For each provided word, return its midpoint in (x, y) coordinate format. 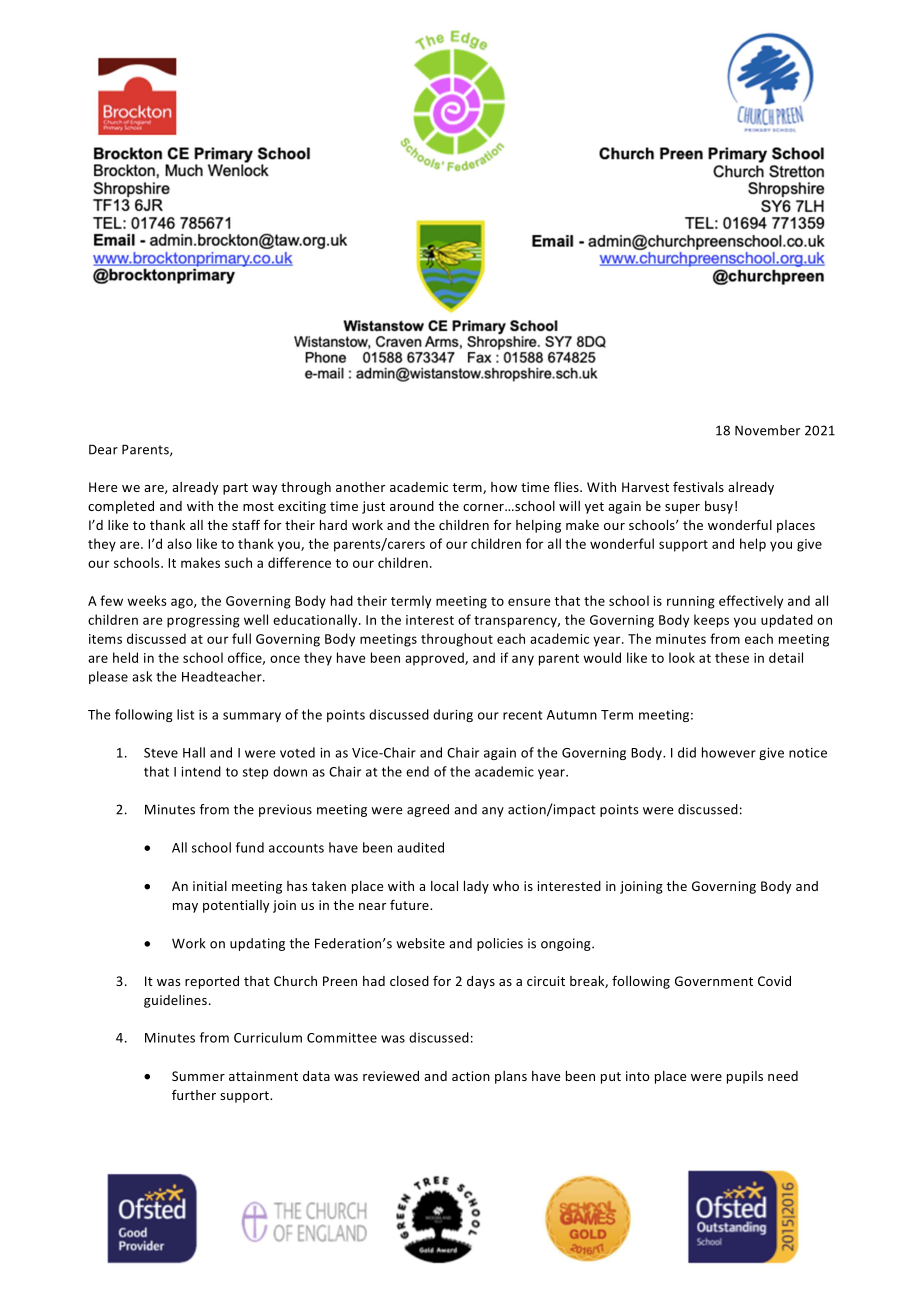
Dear (103, 449)
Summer (198, 1076)
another (360, 487)
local (444, 886)
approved (435, 659)
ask (142, 676)
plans (511, 1077)
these (732, 657)
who (506, 886)
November (767, 430)
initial (210, 886)
